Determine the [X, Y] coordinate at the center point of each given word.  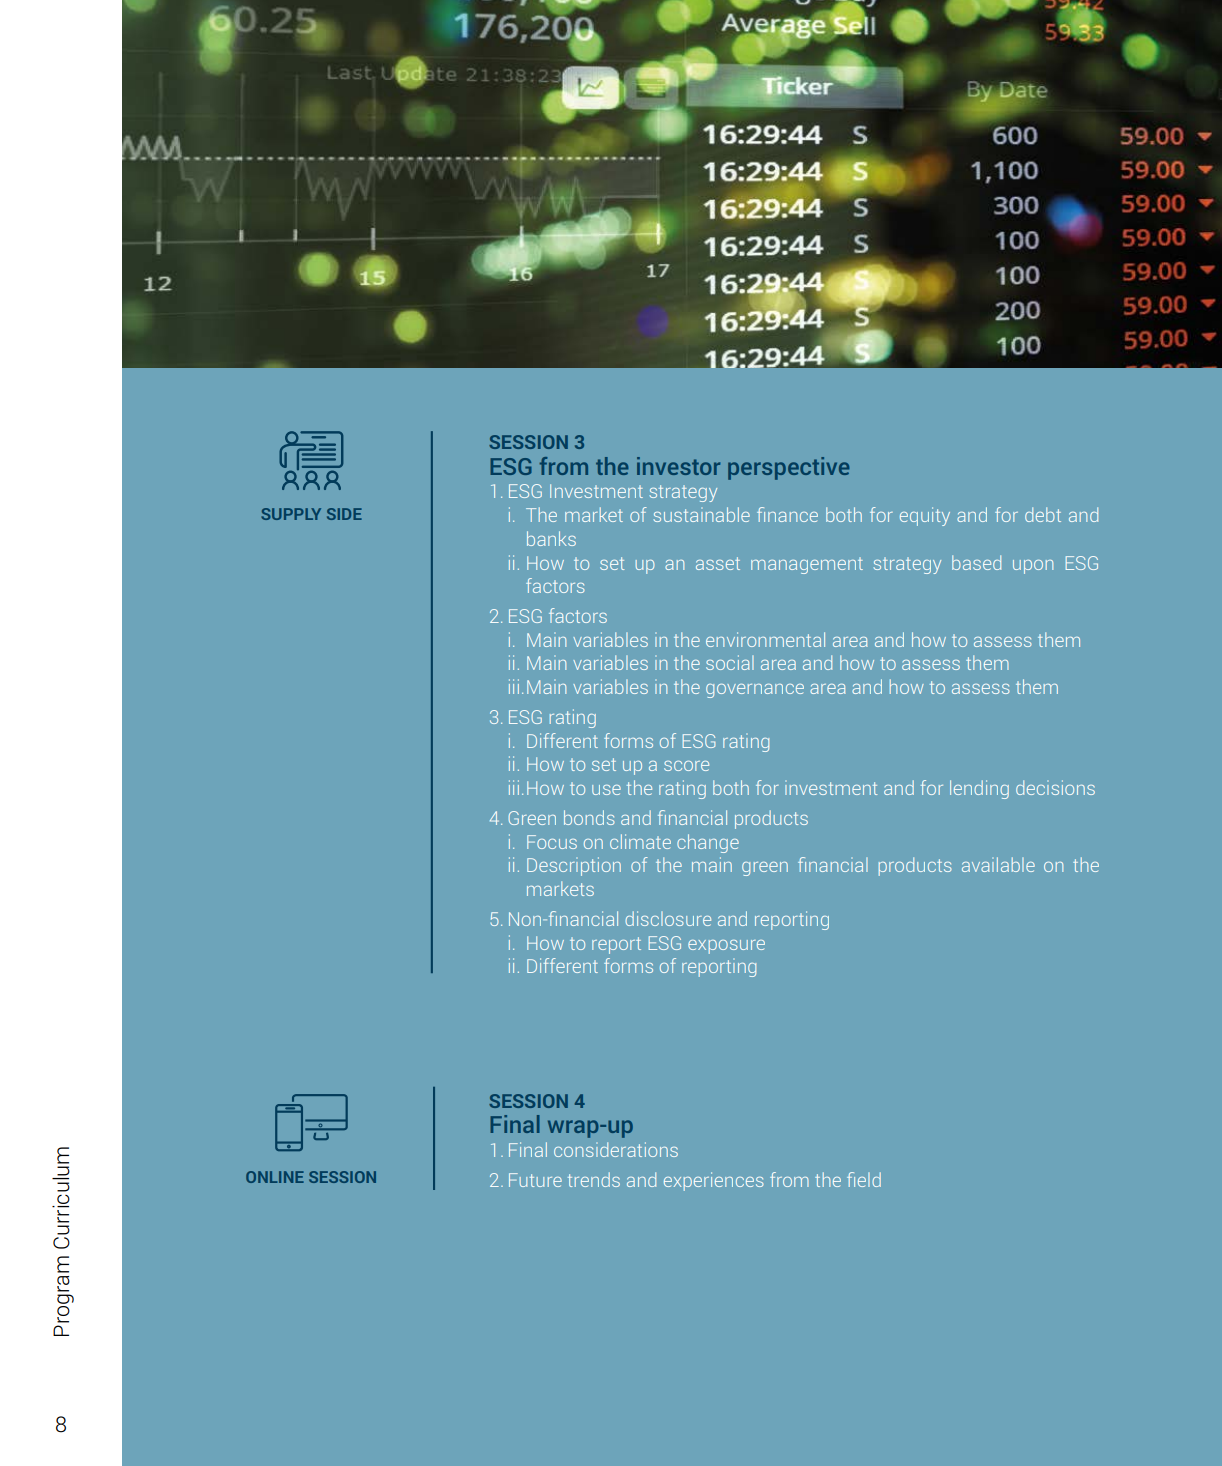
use [606, 790]
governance [755, 691]
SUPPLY [291, 514]
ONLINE [275, 1177]
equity [925, 516]
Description [574, 866]
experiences [714, 1181]
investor [678, 466]
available [998, 864]
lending [979, 789]
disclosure [668, 918]
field [864, 1179]
